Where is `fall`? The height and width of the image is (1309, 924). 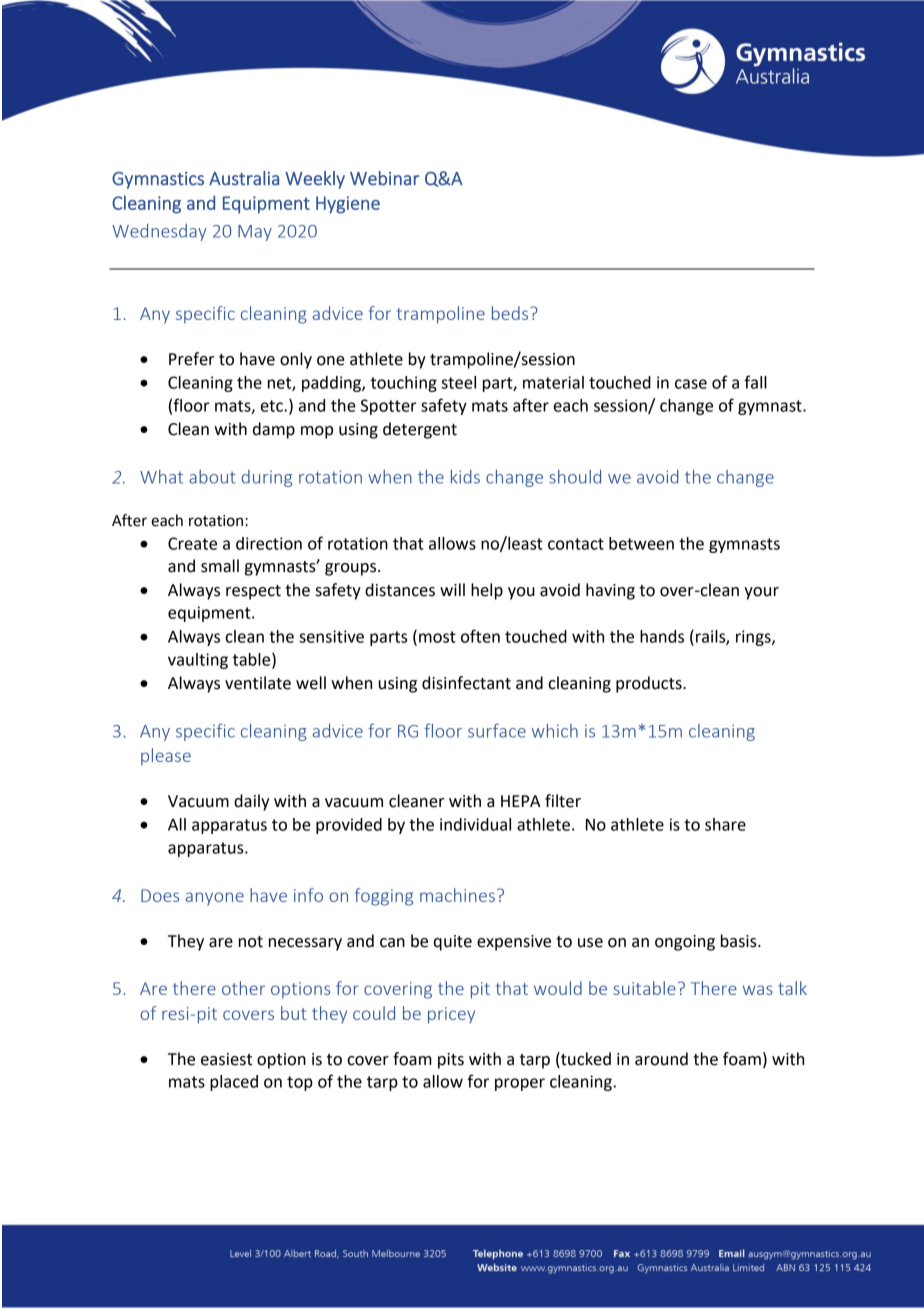 fall is located at coordinates (755, 382).
